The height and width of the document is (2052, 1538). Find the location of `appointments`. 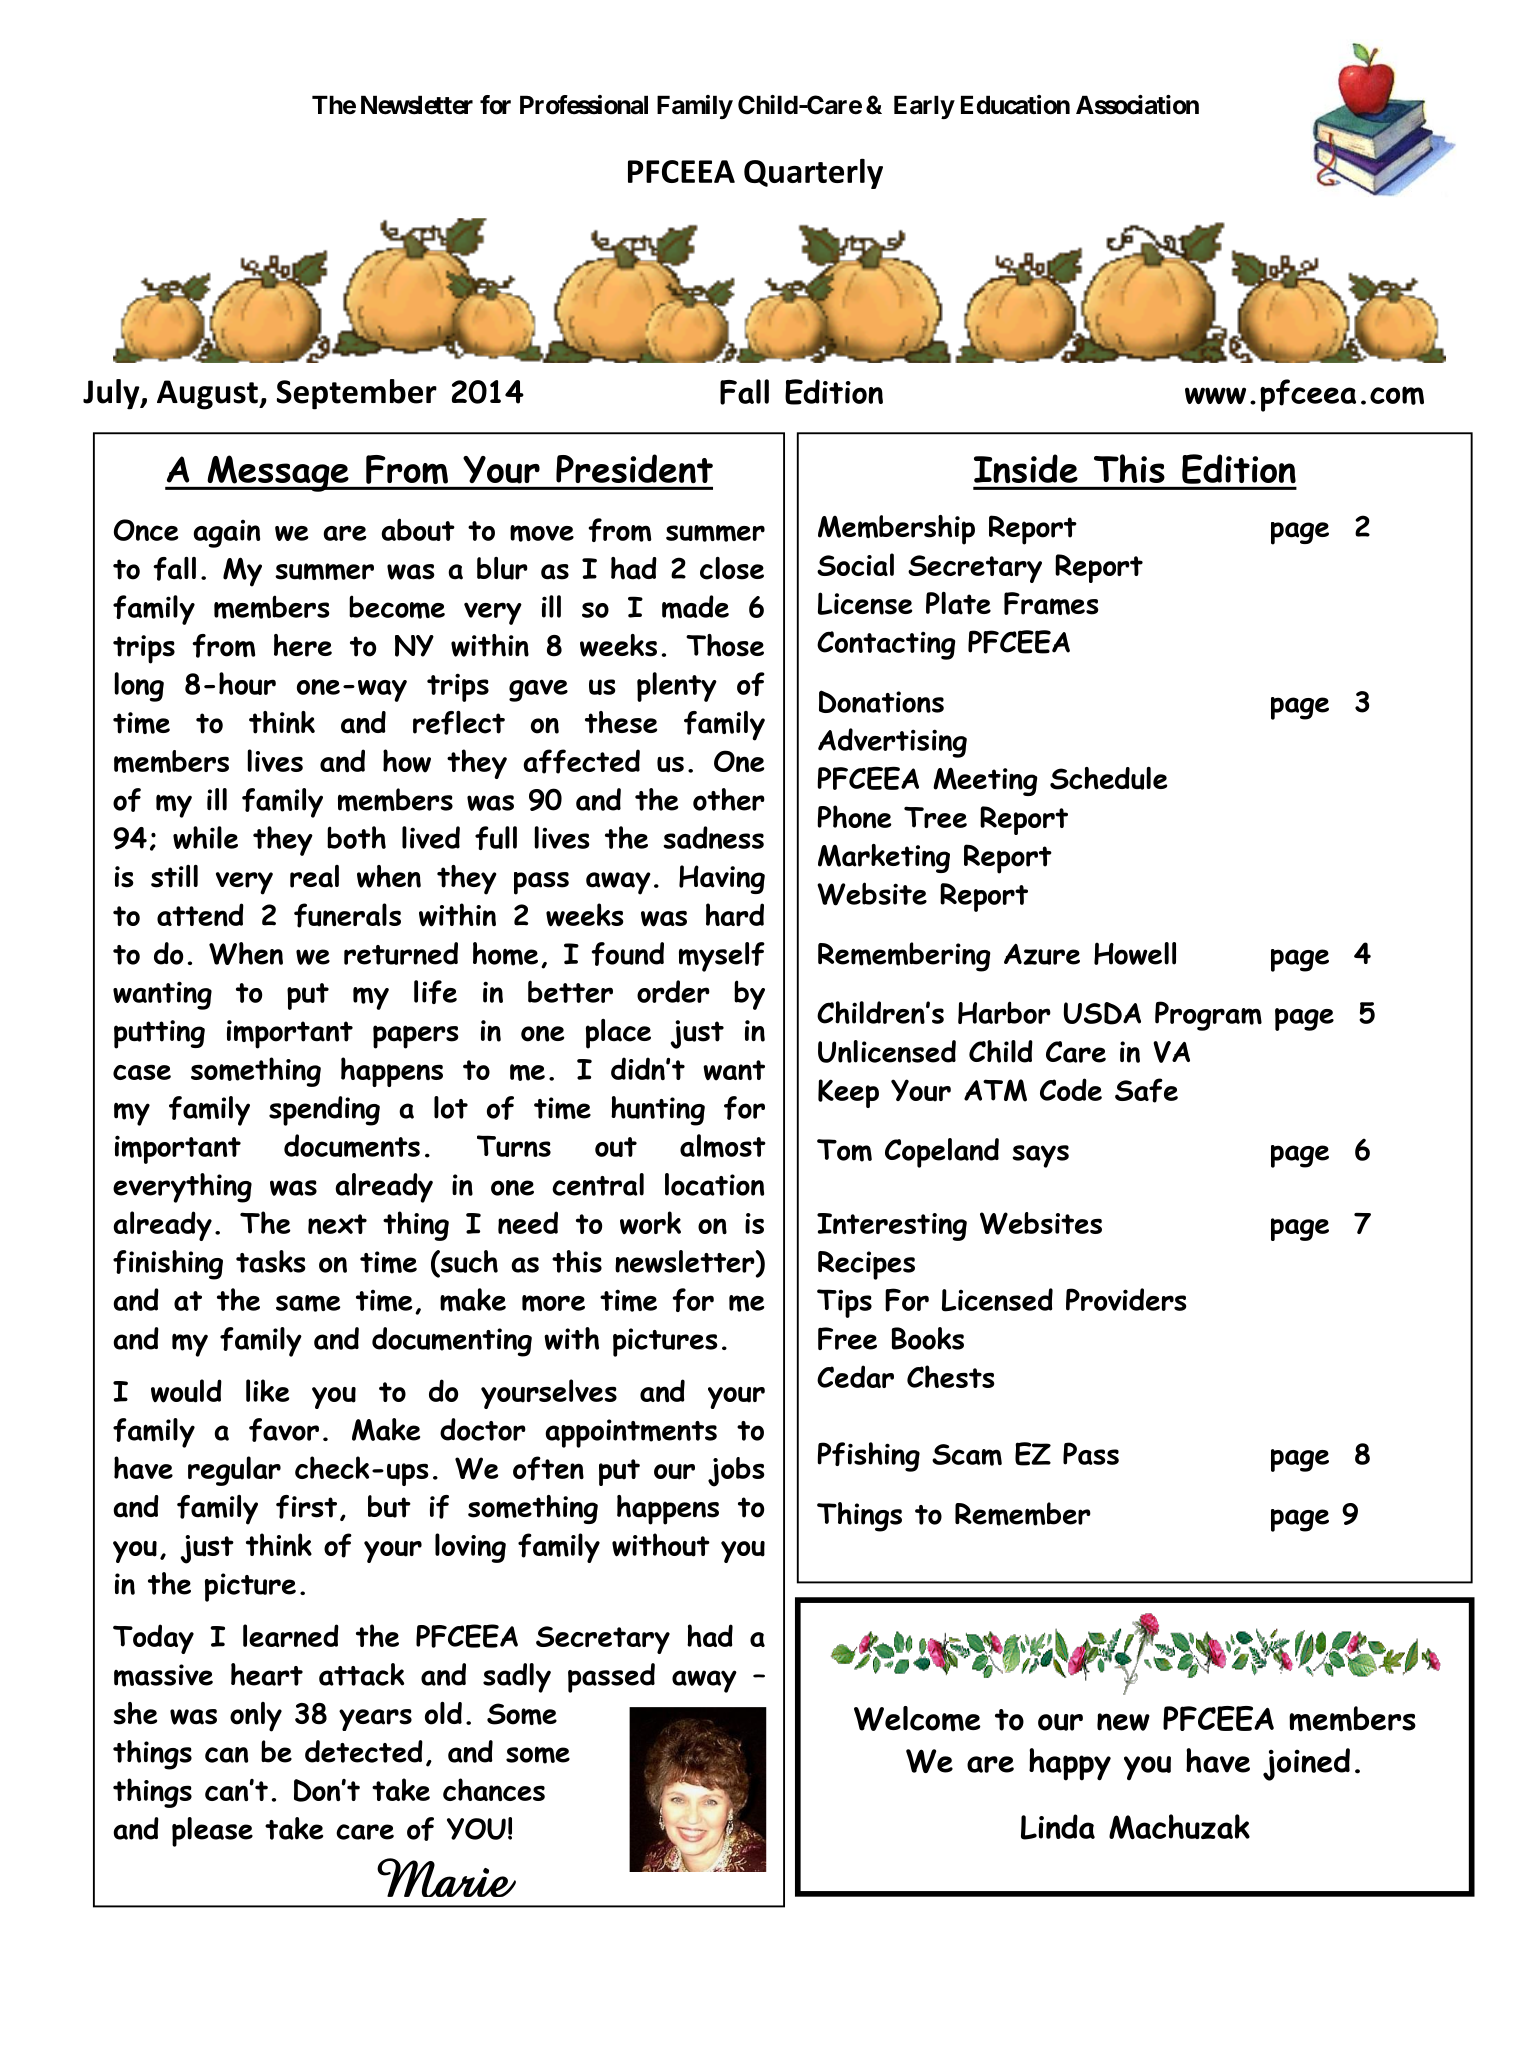

appointments is located at coordinates (631, 1433).
